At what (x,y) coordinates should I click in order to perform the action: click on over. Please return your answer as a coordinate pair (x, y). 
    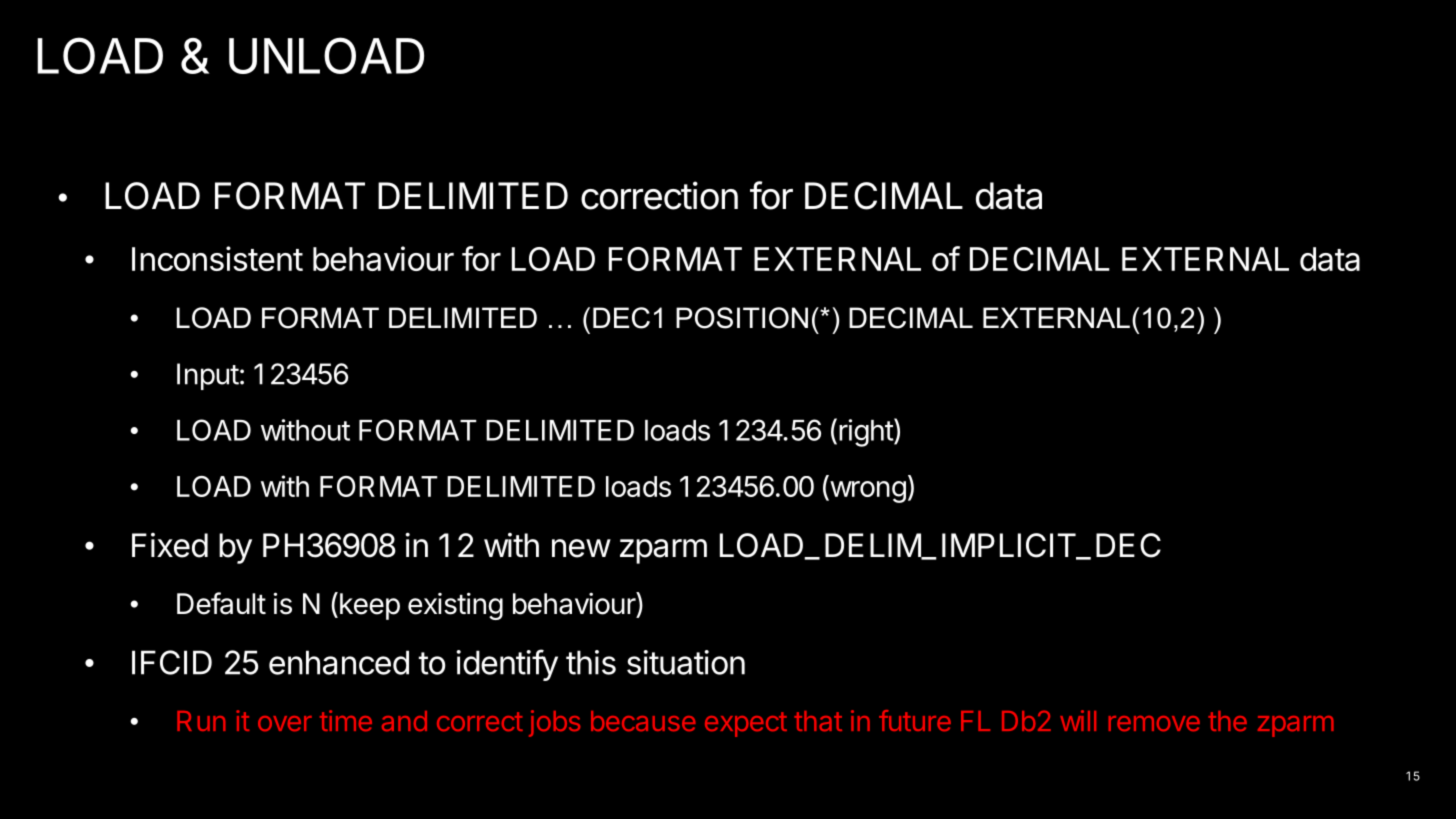
    Looking at the image, I should click on (285, 723).
